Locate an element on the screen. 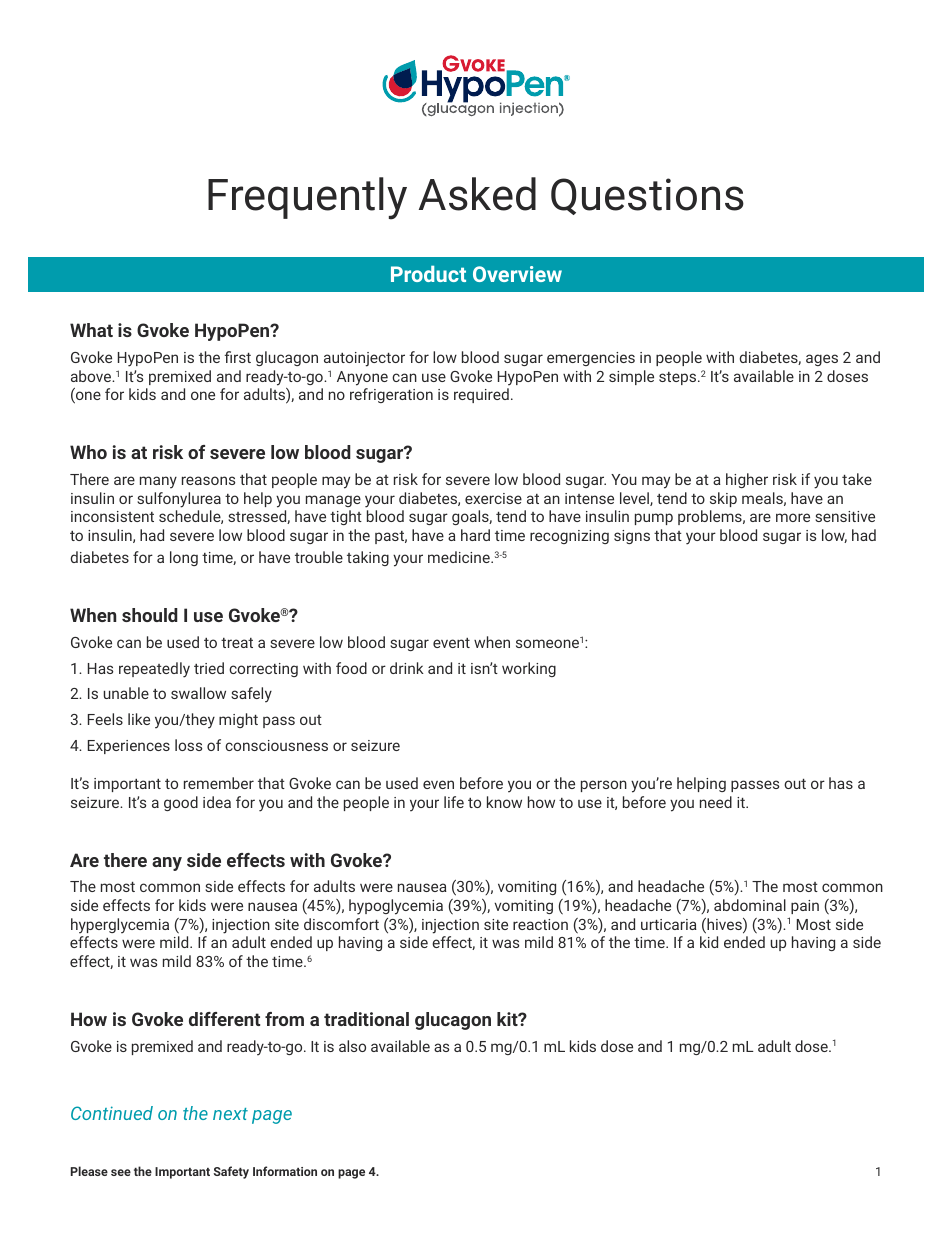  working is located at coordinates (529, 669).
